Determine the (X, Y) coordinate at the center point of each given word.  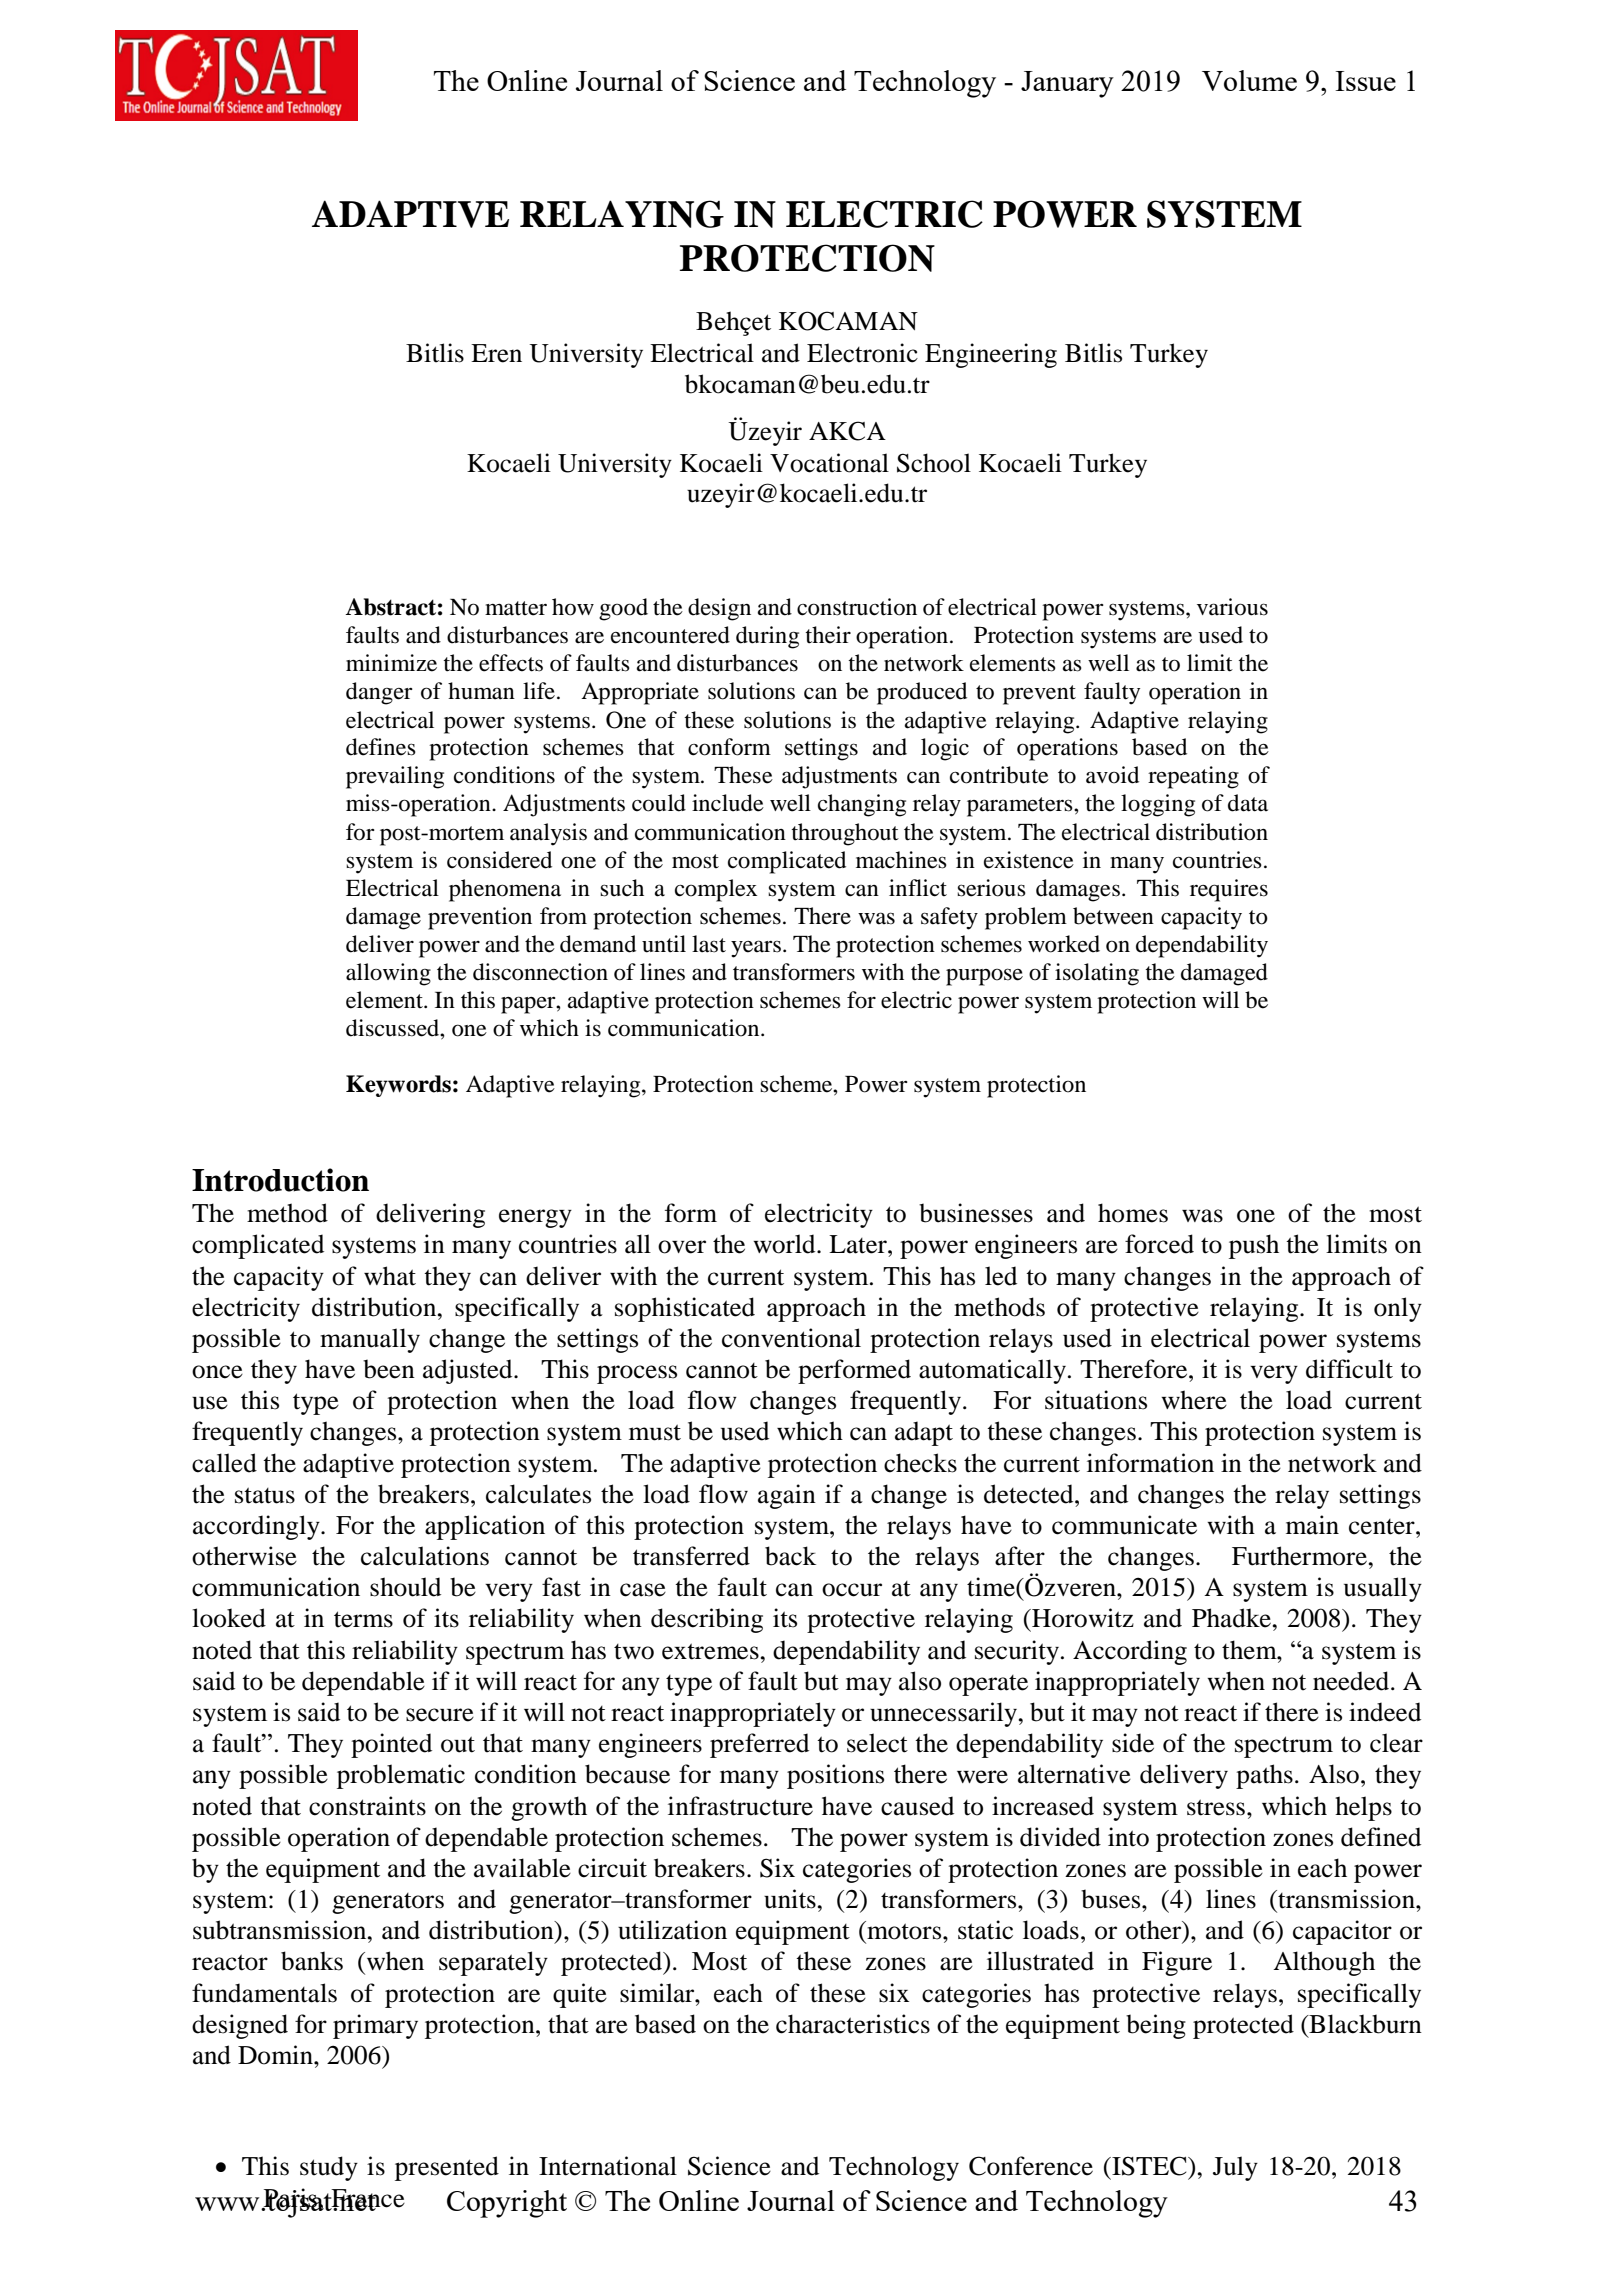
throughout (845, 834)
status (265, 1495)
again (787, 1496)
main (1312, 1525)
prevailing (395, 777)
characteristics (853, 2024)
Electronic (862, 353)
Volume (1249, 80)
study (329, 2168)
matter (516, 608)
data (1248, 803)
